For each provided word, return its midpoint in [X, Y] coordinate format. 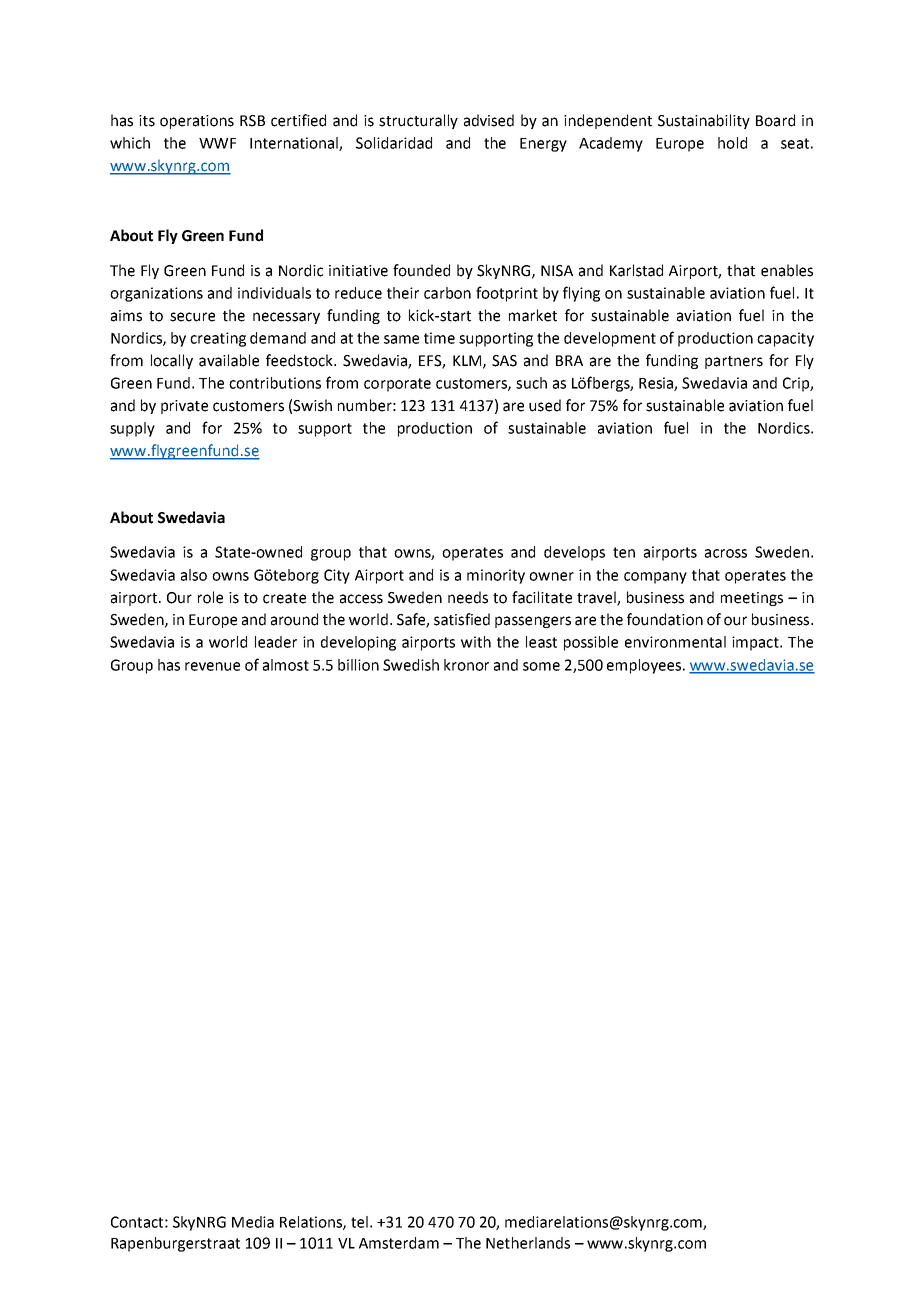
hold [732, 143]
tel [359, 1222]
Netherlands [528, 1243]
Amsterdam [399, 1243]
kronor [466, 665]
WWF [217, 143]
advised [489, 120]
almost [286, 665]
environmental [675, 642]
